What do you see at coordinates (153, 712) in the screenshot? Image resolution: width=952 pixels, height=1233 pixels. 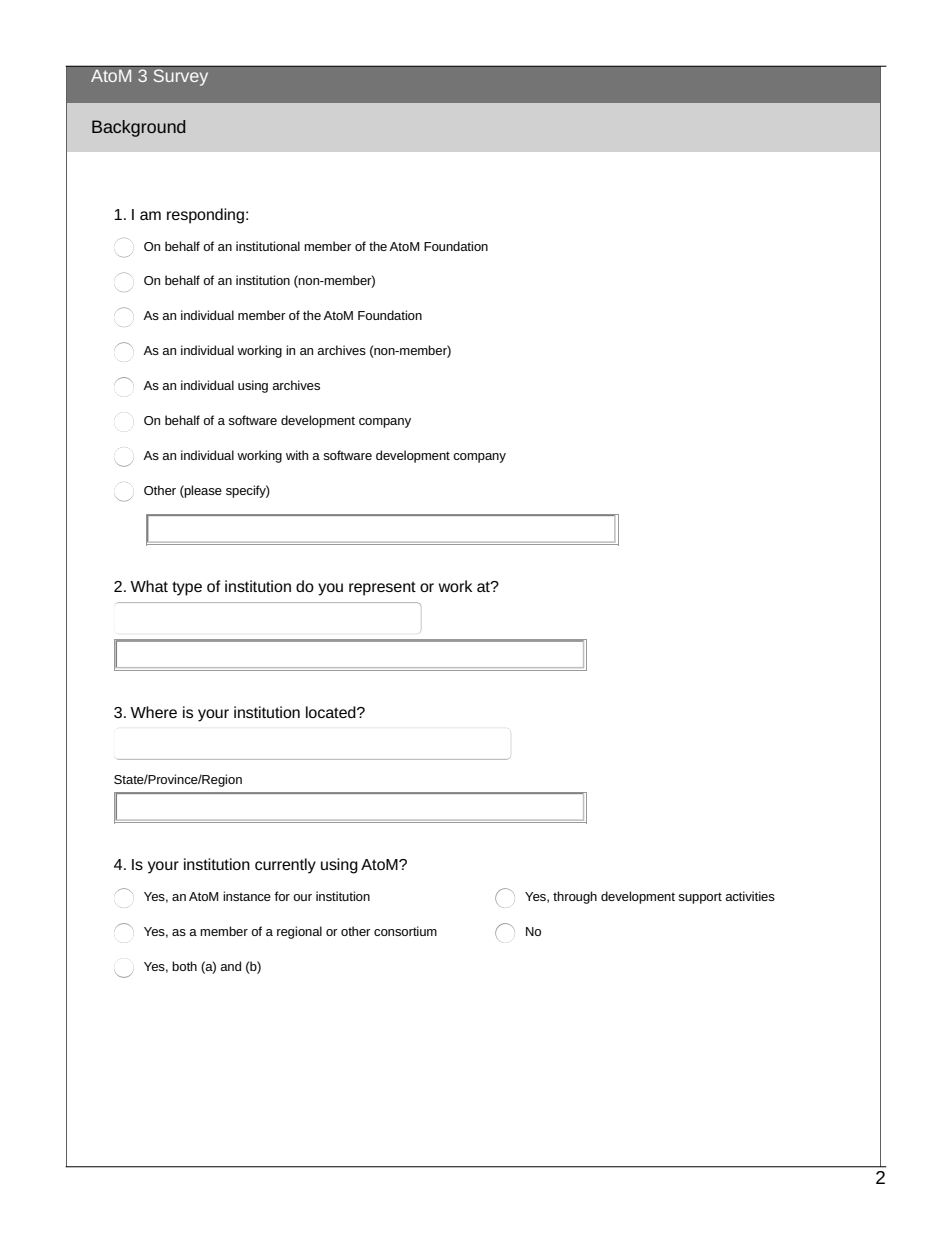 I see `Where` at bounding box center [153, 712].
